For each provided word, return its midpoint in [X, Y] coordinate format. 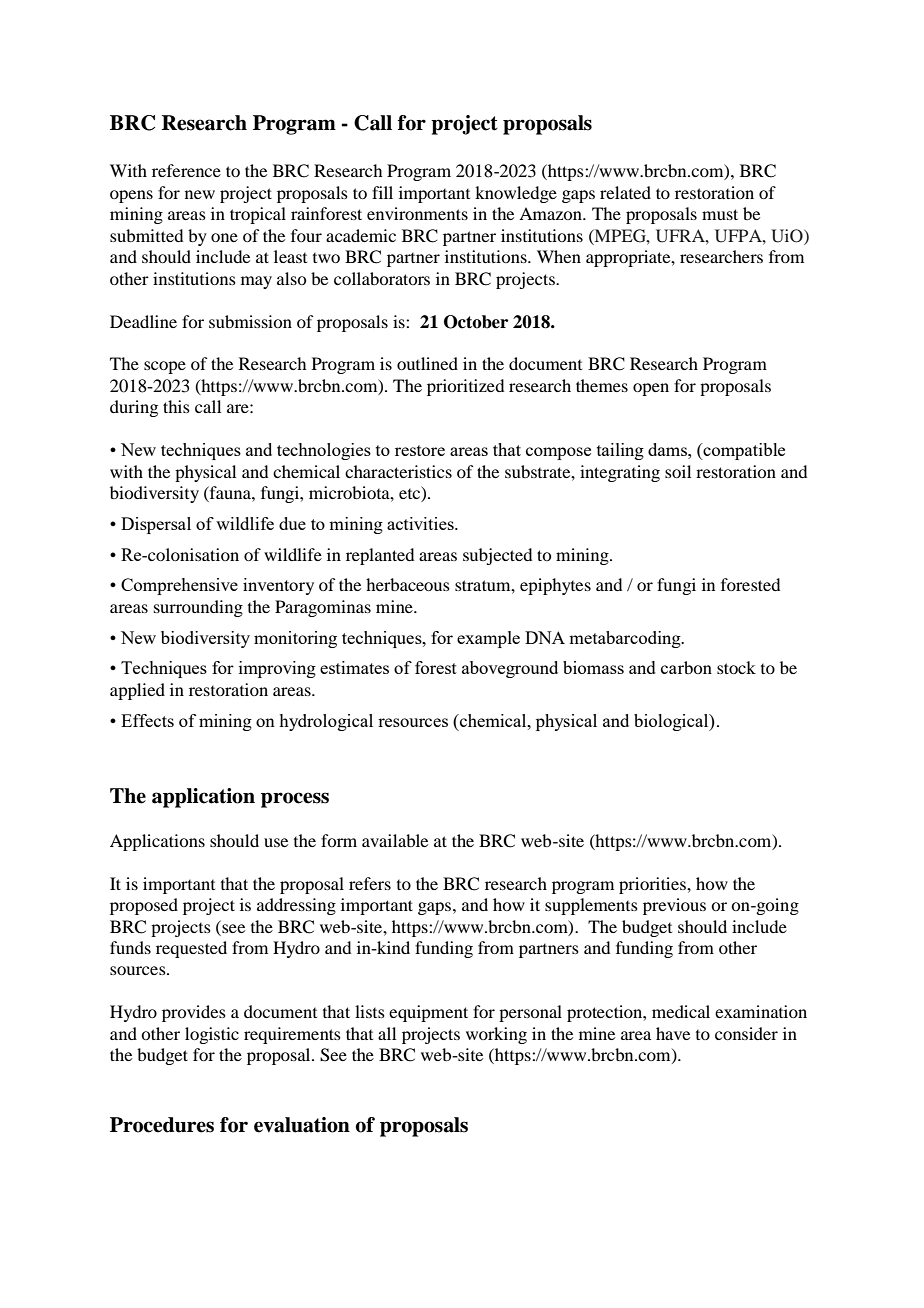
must [720, 214]
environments [417, 213]
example [488, 639]
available [395, 840]
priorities [653, 885]
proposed [144, 906]
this [176, 406]
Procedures [162, 1125]
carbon [686, 667]
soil [678, 471]
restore [420, 450]
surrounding [198, 608]
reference [186, 170]
